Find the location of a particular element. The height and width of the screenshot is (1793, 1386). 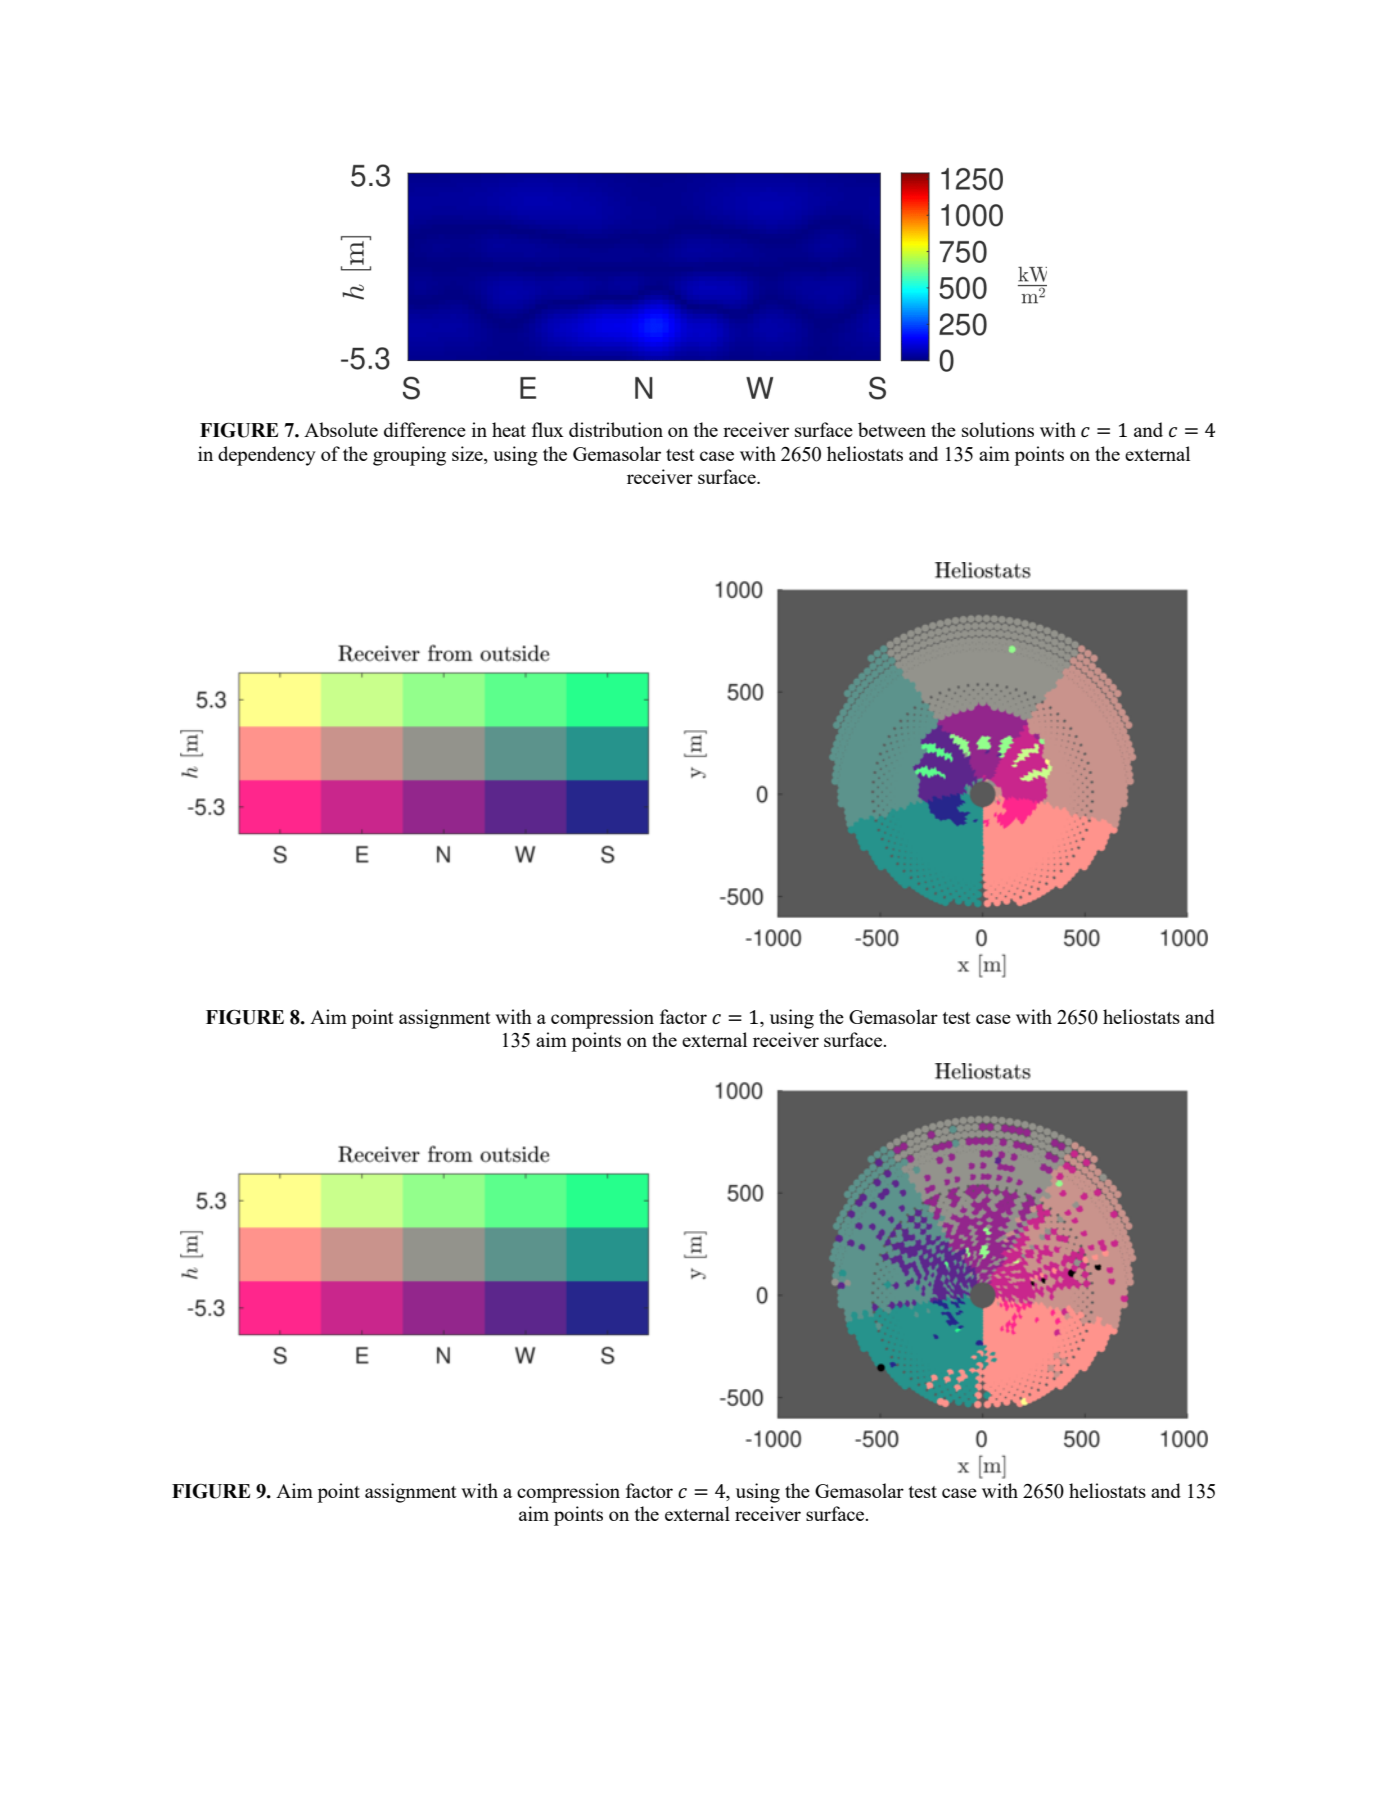

distribution is located at coordinates (616, 429).
